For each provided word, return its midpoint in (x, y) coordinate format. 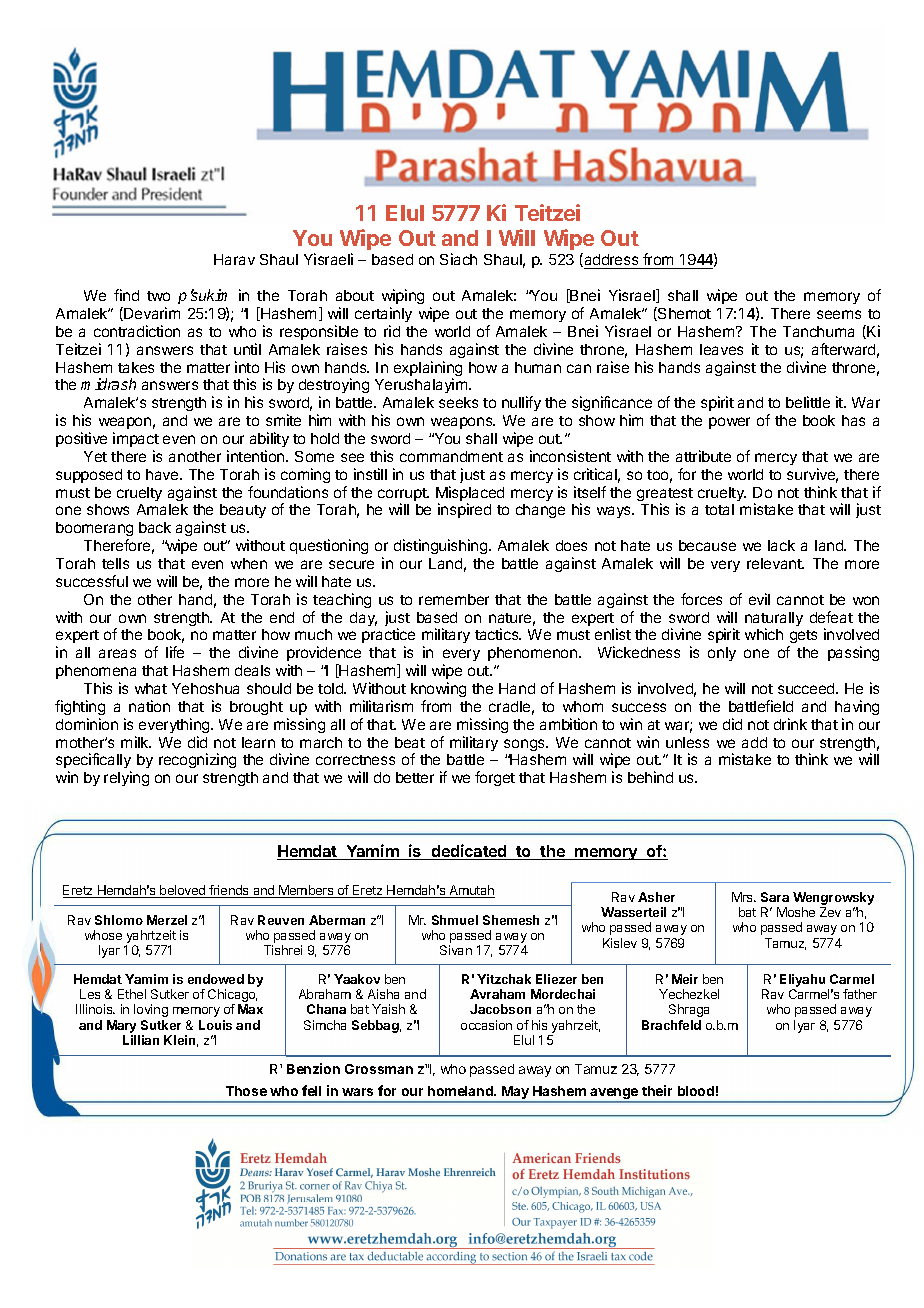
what (151, 688)
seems (839, 314)
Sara (775, 897)
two (158, 296)
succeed (807, 688)
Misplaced (470, 495)
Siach (458, 259)
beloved (183, 891)
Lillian (141, 1040)
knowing (438, 689)
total (719, 509)
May (515, 1094)
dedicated (469, 852)
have (163, 474)
